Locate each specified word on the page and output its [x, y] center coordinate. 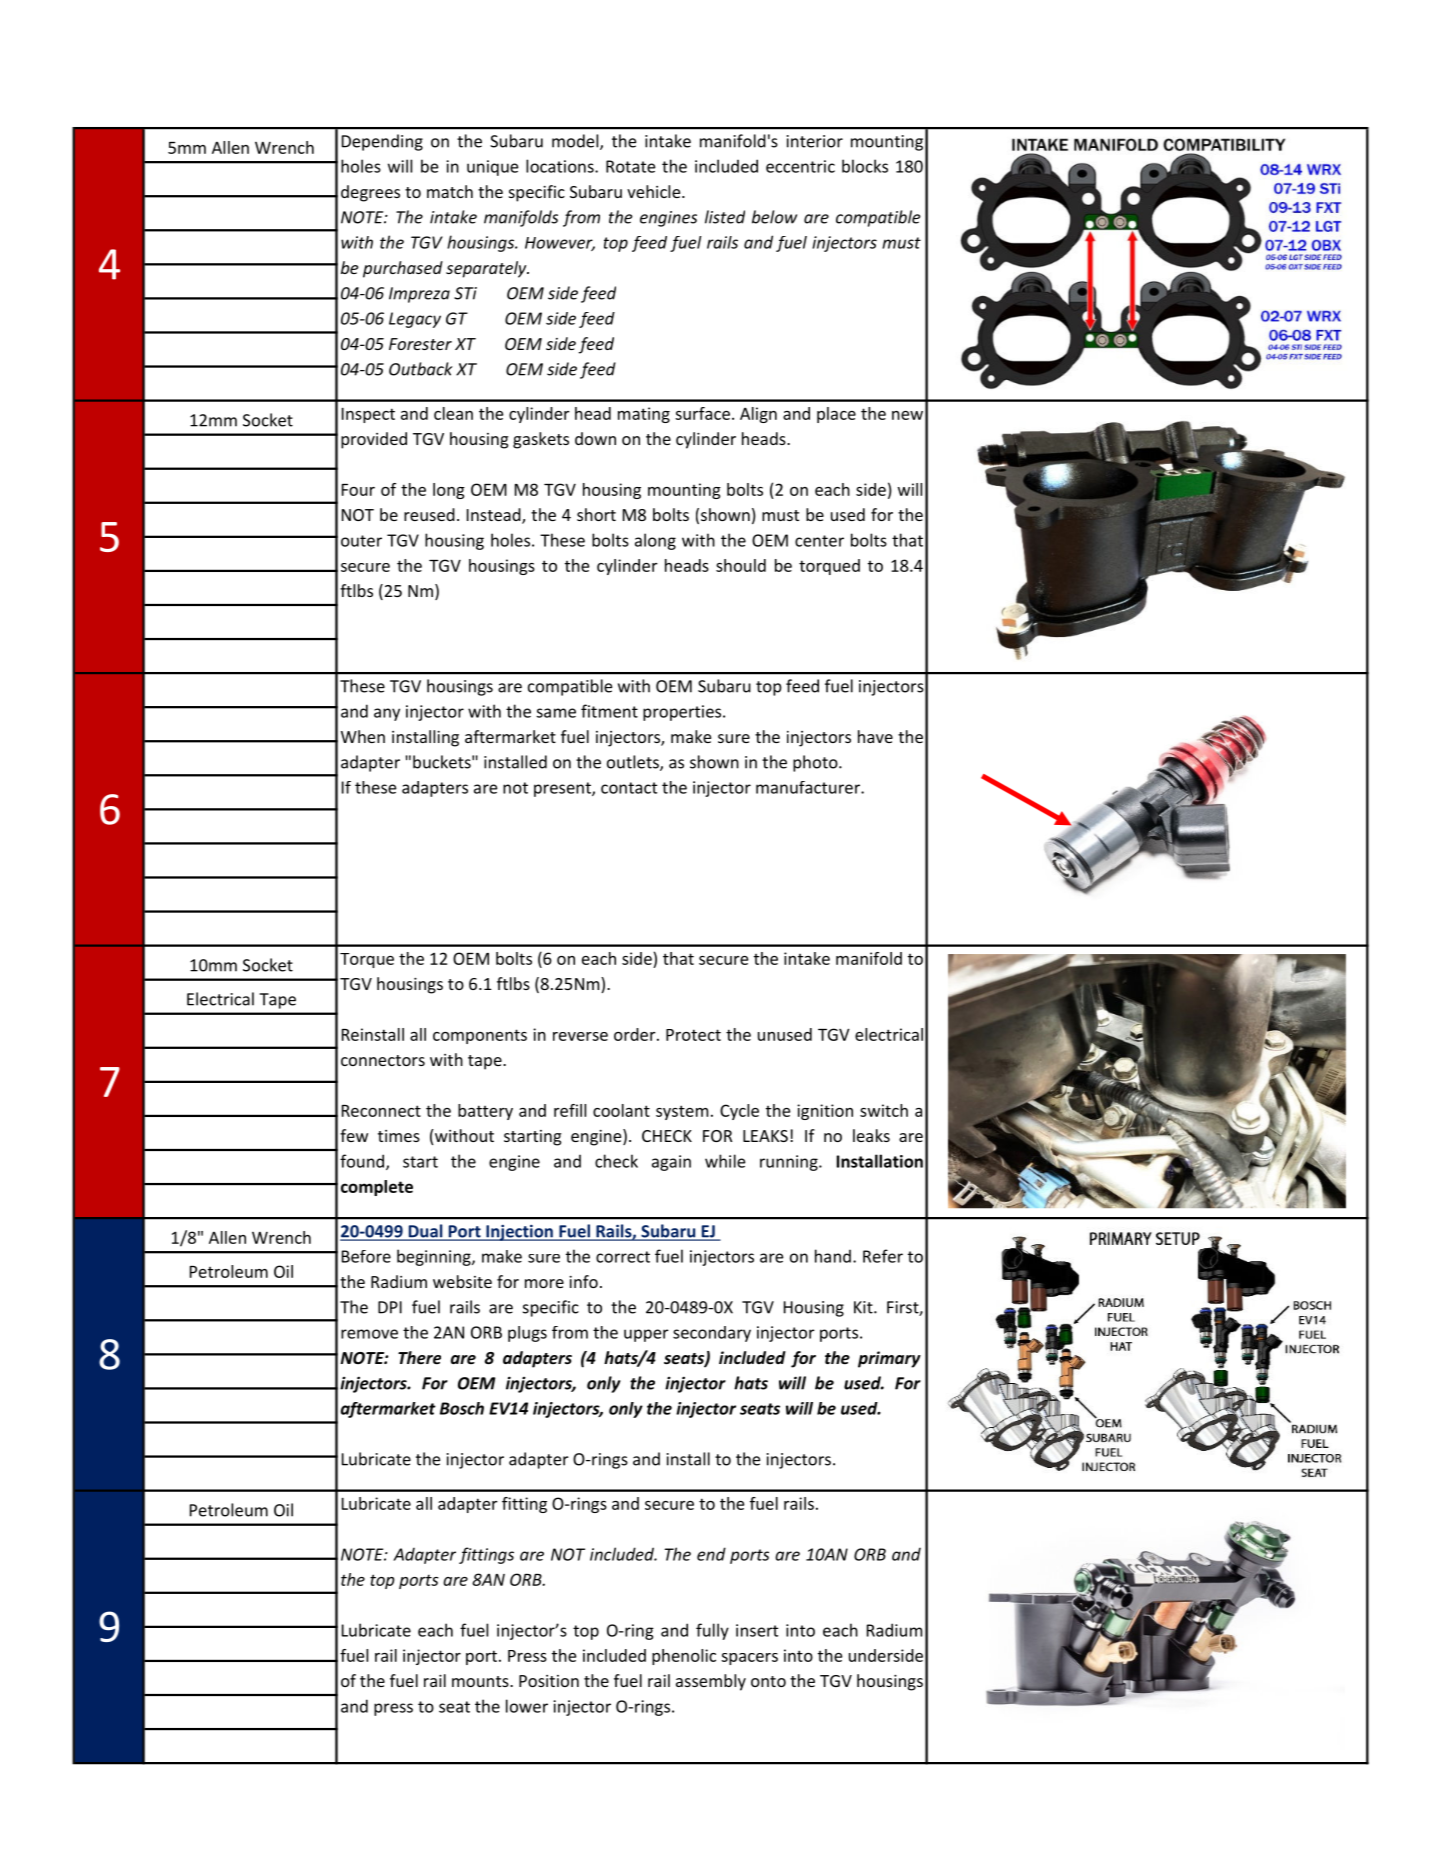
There [419, 1358]
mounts [481, 1681]
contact [629, 788]
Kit [864, 1307]
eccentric [800, 166]
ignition [825, 1112]
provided [374, 440]
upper [646, 1335]
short [596, 514]
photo [816, 763]
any [387, 714]
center [819, 541]
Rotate [631, 166]
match [450, 191]
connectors [383, 1060]
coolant [621, 1110]
